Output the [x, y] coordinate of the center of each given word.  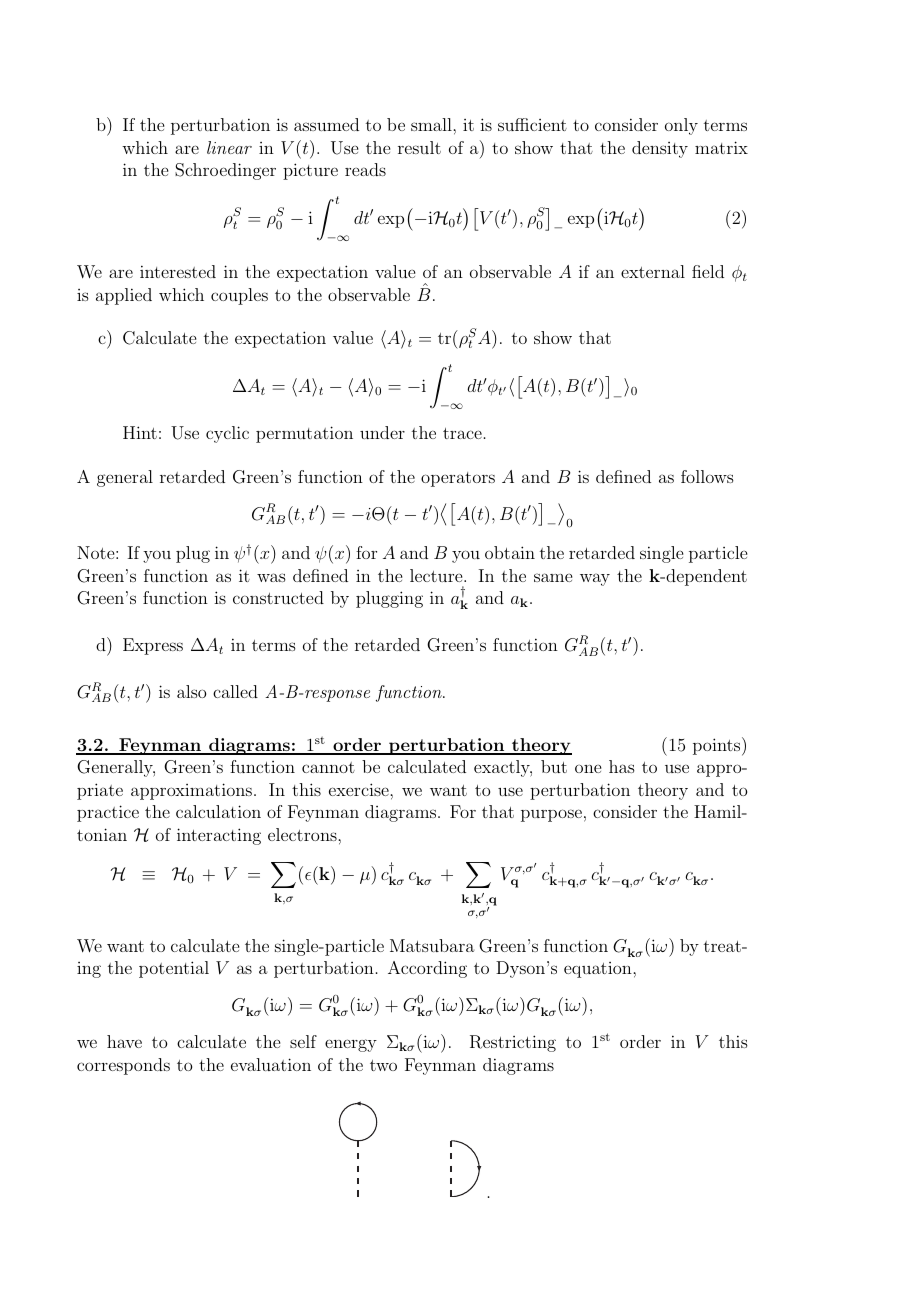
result [419, 147]
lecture [437, 575]
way [595, 579]
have [124, 1041]
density [660, 149]
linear [229, 147]
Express [153, 646]
